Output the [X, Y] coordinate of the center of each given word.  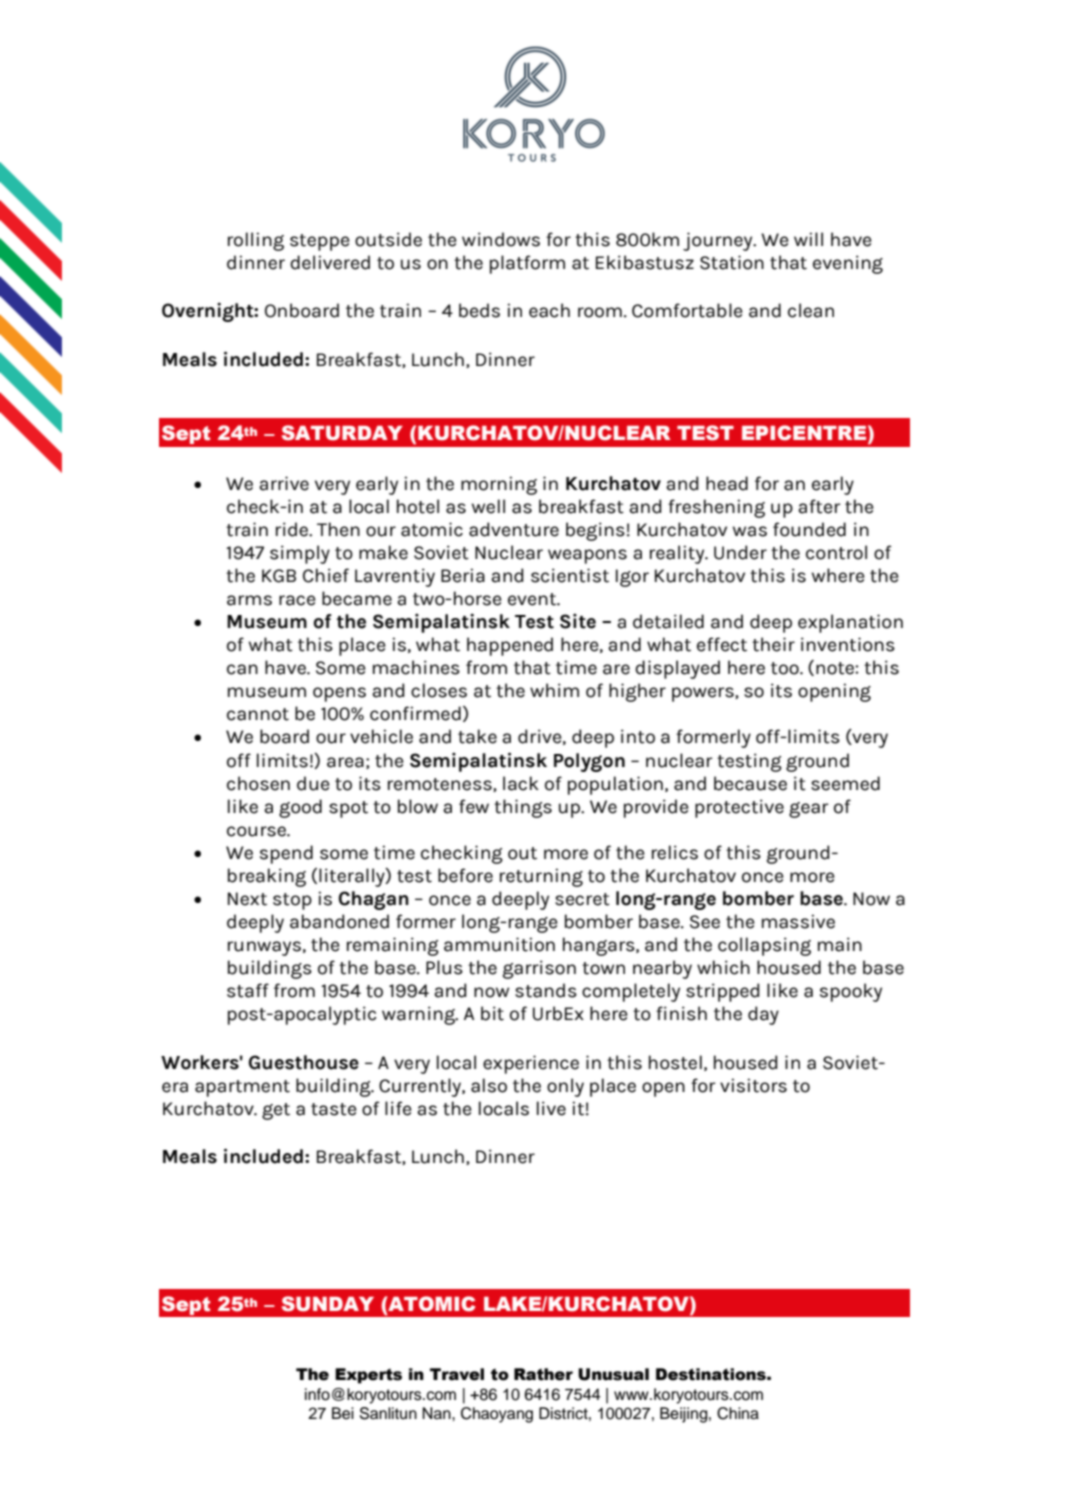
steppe [320, 242]
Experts [368, 1376]
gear [809, 810]
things [523, 808]
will [808, 239]
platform [527, 264]
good [300, 808]
